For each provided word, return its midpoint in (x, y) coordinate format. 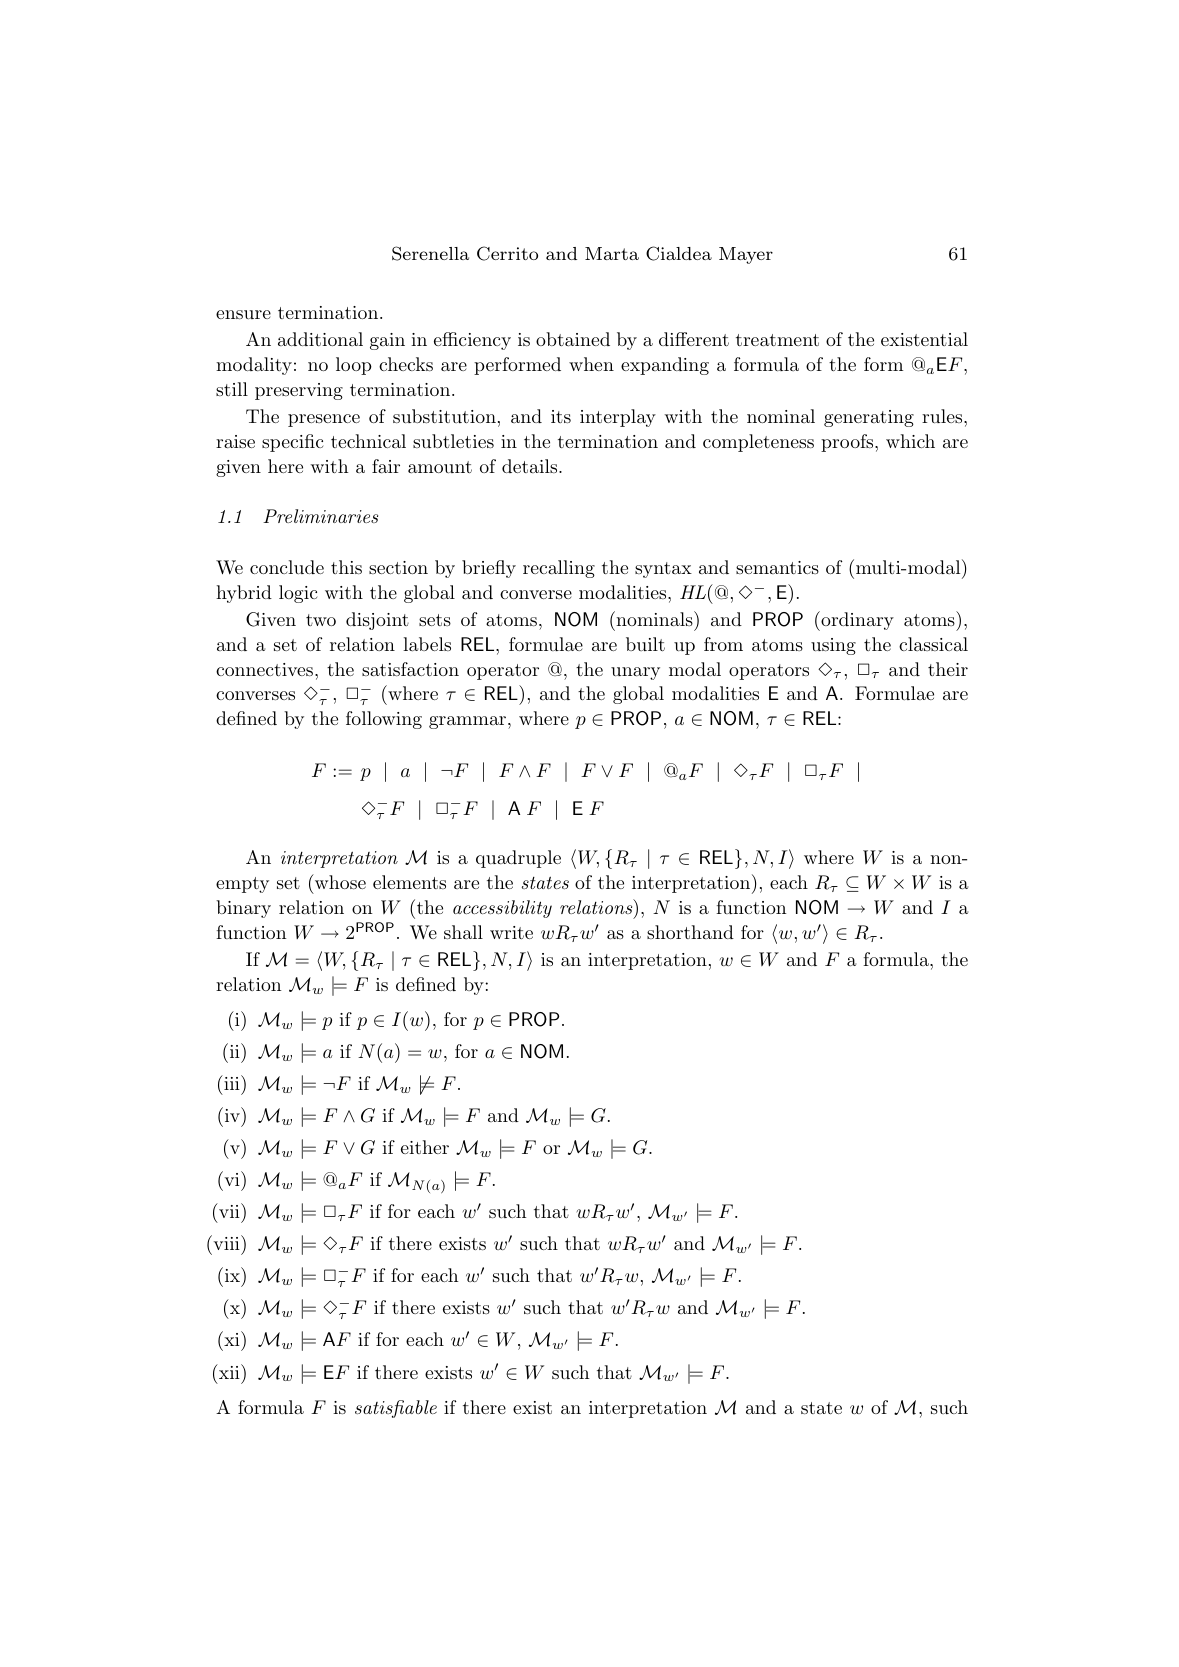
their (948, 669)
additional (320, 339)
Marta (612, 253)
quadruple (518, 859)
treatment (777, 340)
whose (339, 881)
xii (229, 1371)
